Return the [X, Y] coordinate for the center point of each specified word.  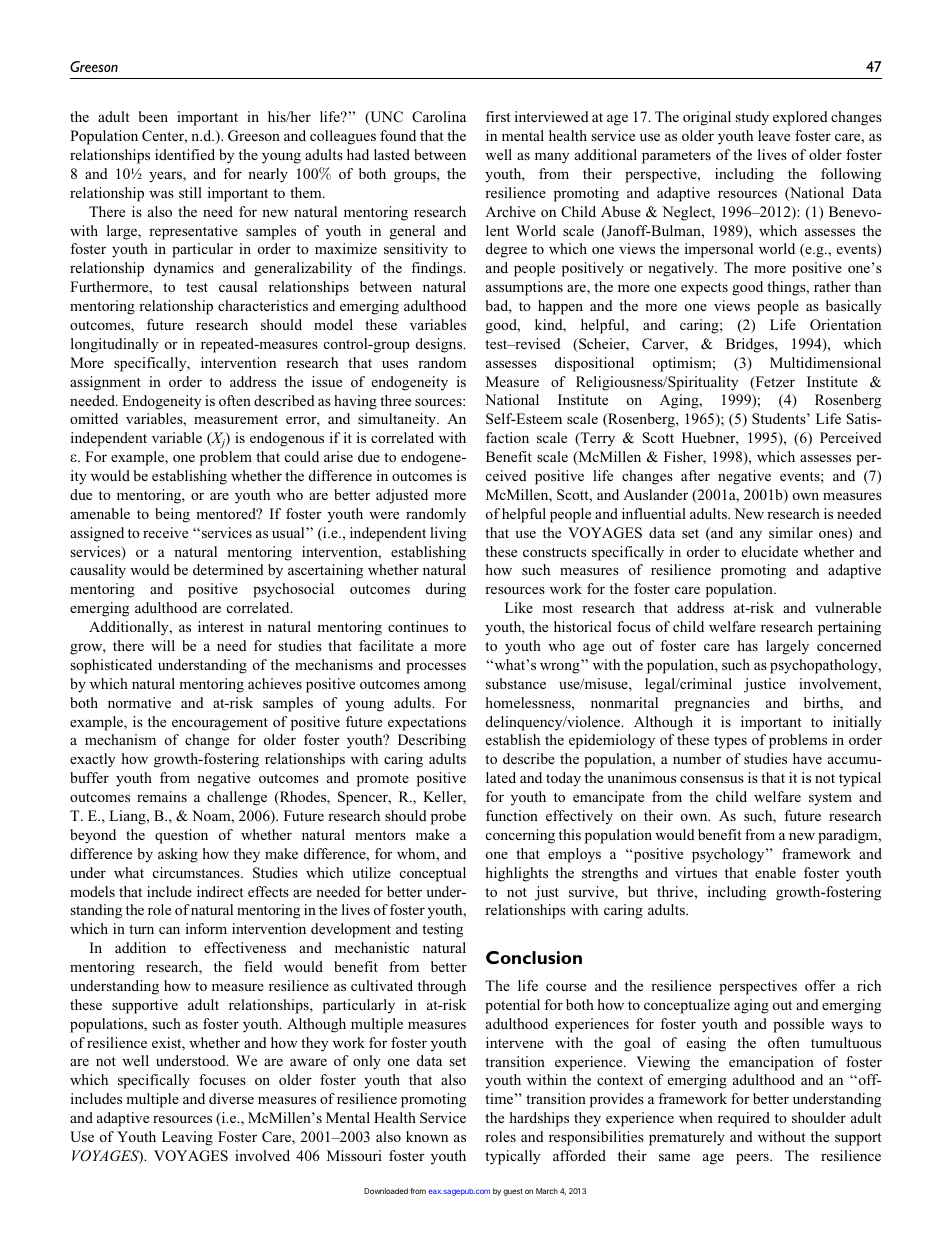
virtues [696, 872]
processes [436, 668]
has [747, 645]
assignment [105, 383]
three [395, 400]
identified [185, 154]
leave [774, 135]
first [498, 116]
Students [780, 418]
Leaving [187, 1138]
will [163, 645]
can [169, 930]
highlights [516, 874]
